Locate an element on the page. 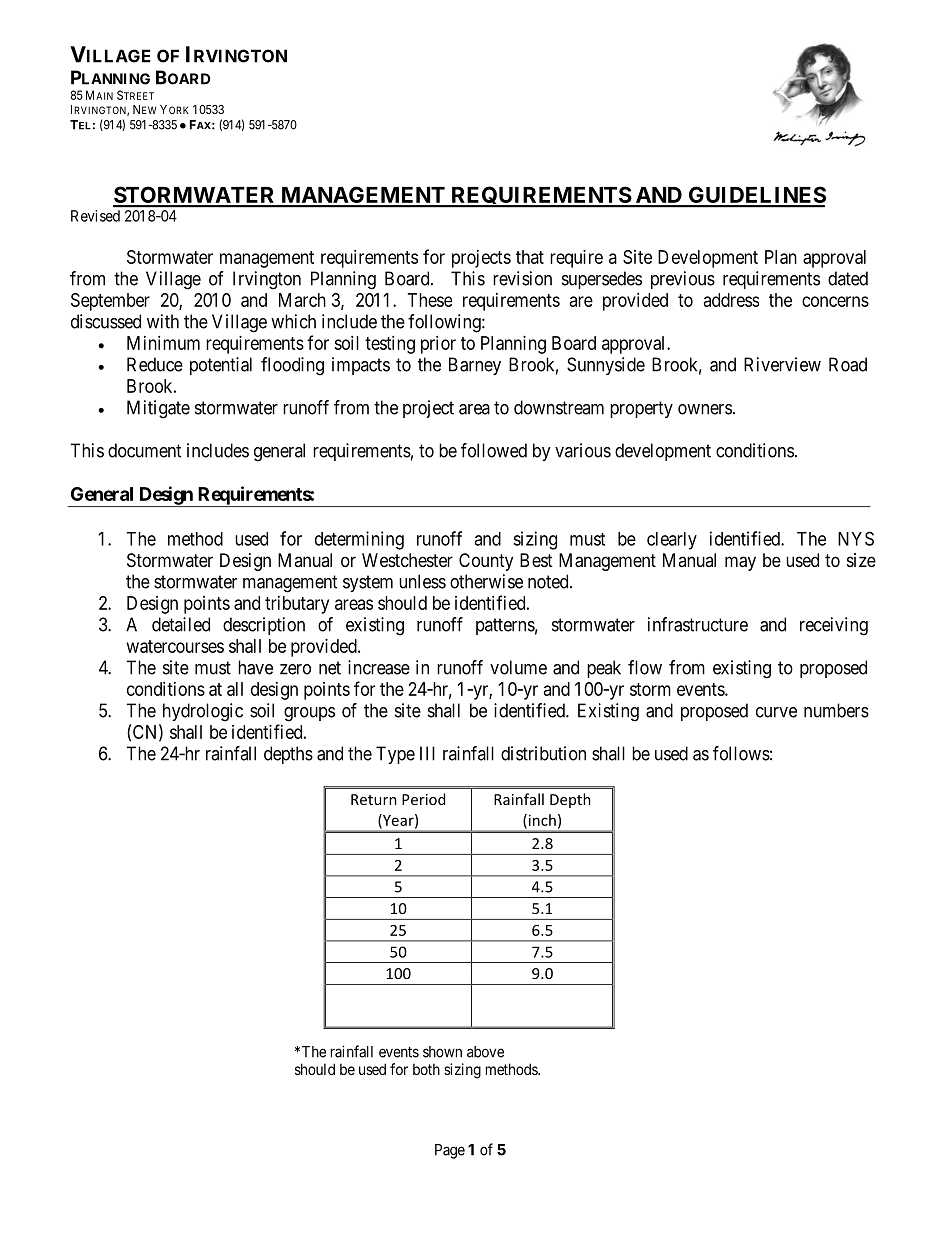  that is located at coordinates (530, 257).
